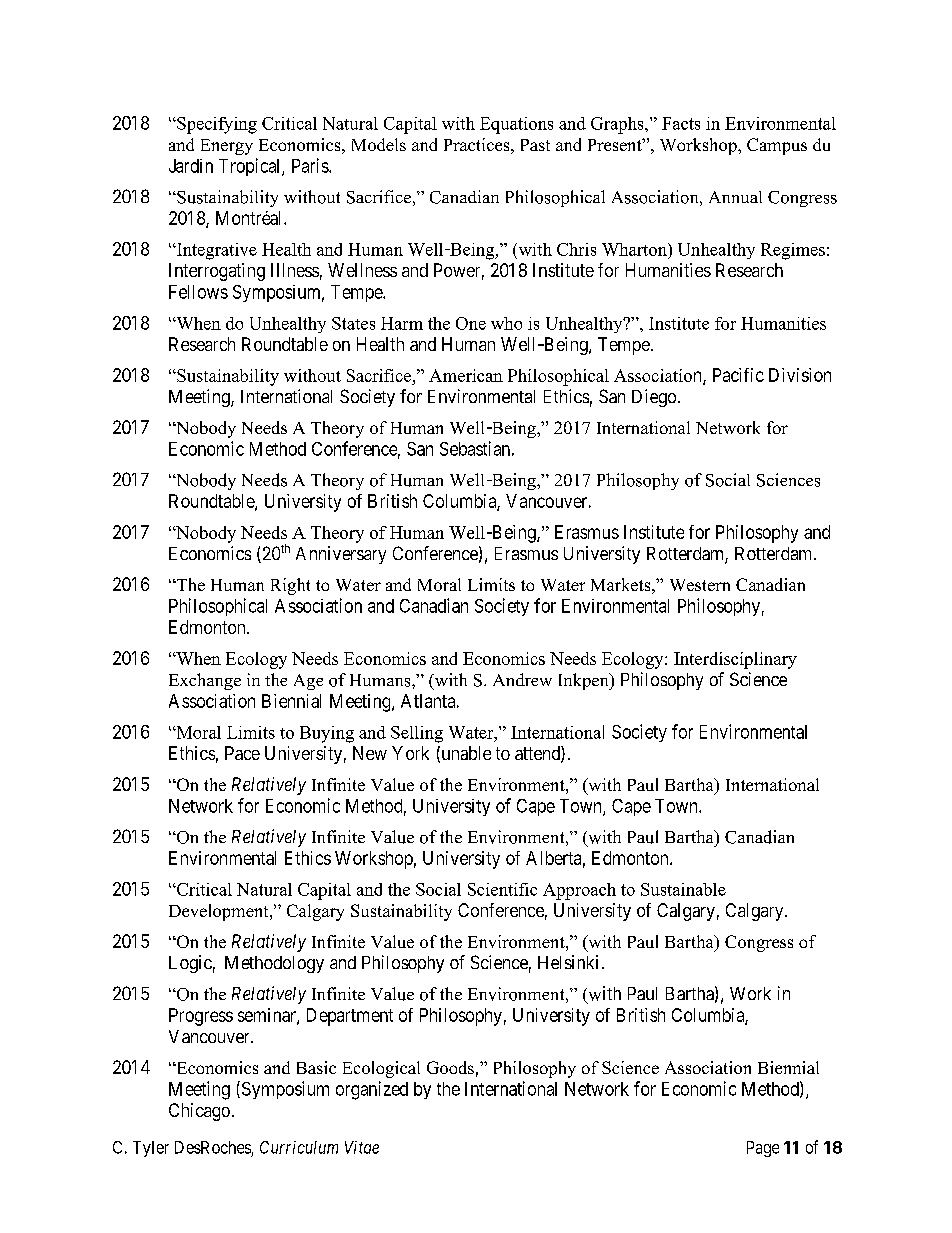 The image size is (952, 1233). I want to click on Andrew, so click(522, 679).
